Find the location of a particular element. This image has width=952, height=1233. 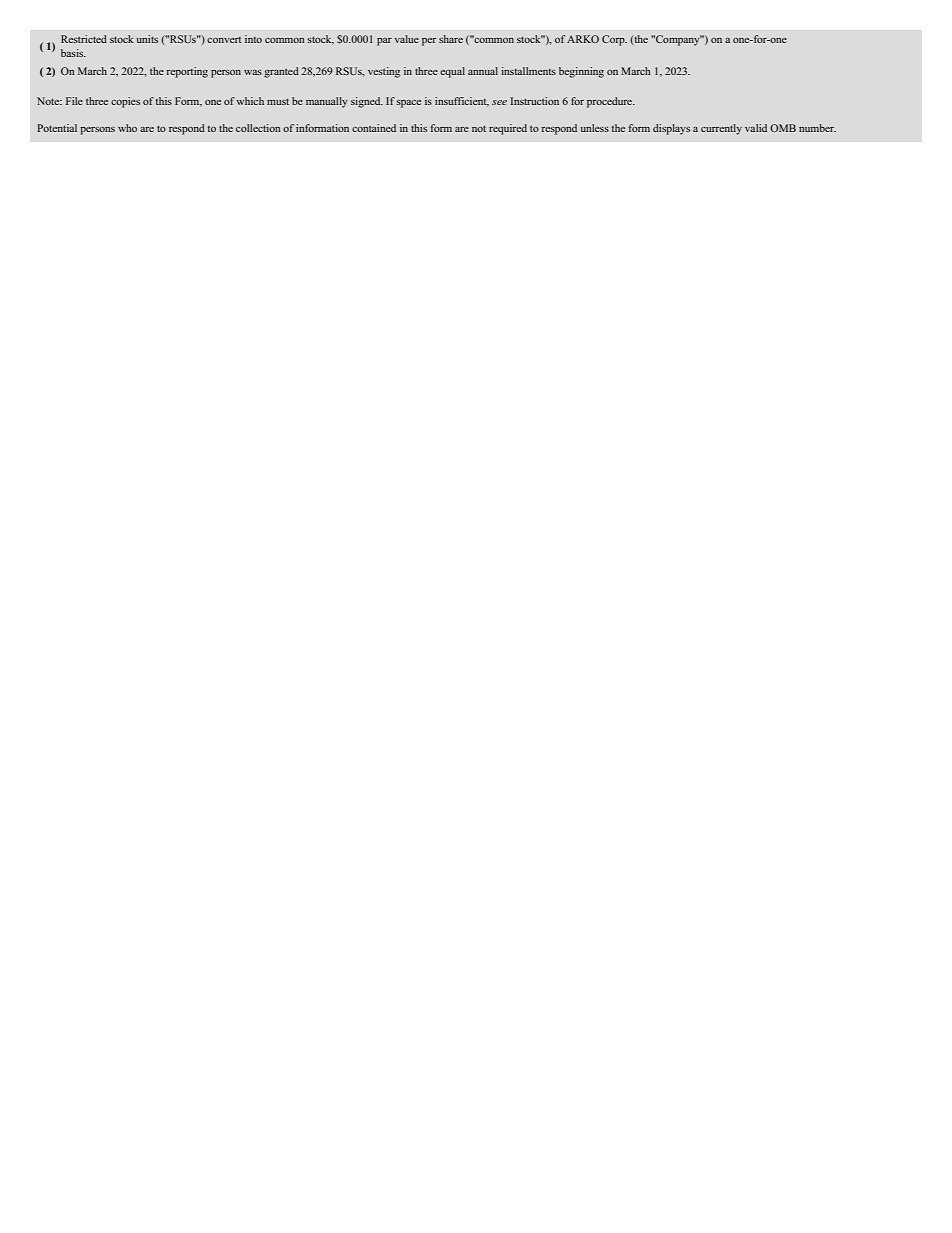

reporting is located at coordinates (187, 72).
